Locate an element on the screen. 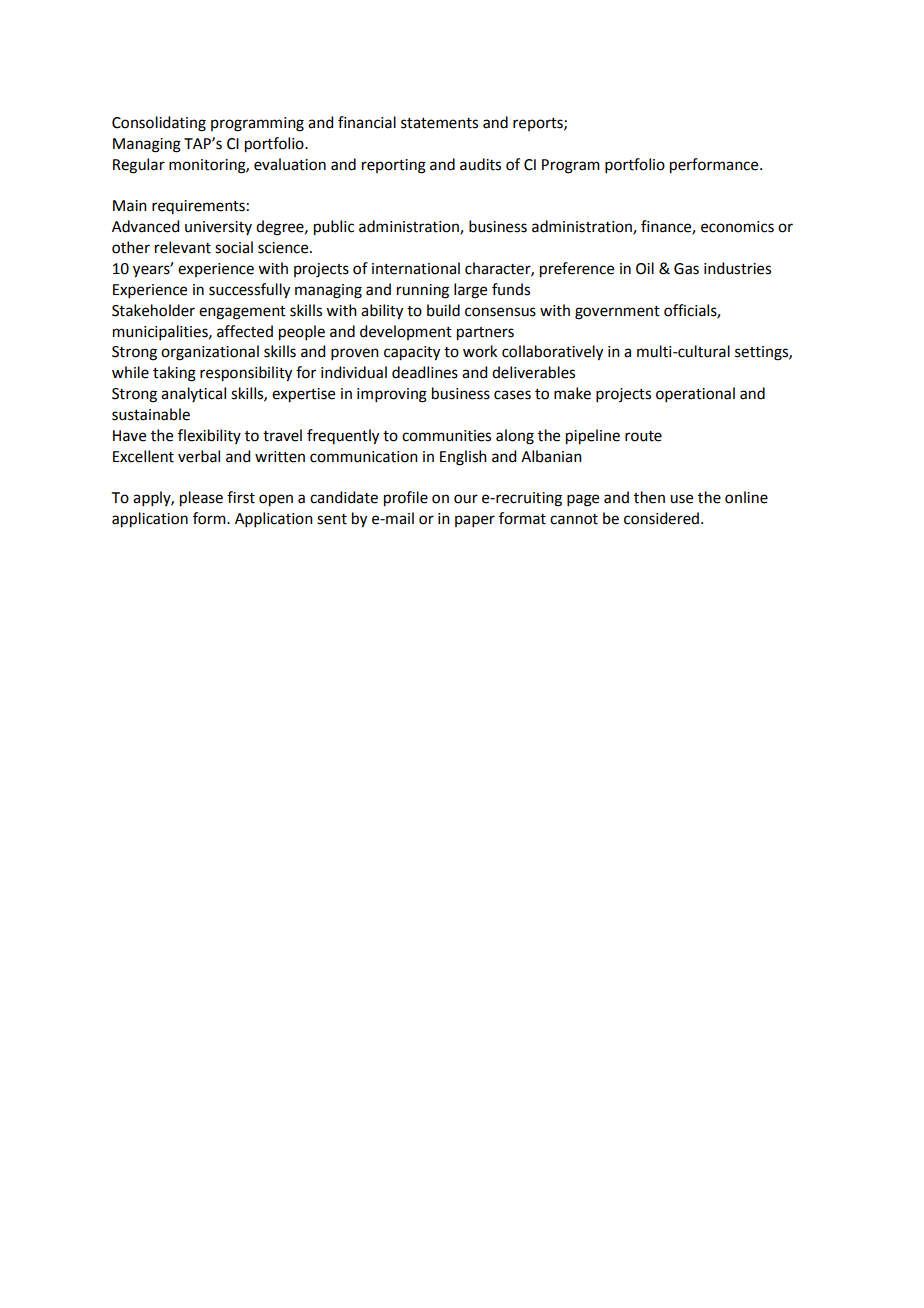 The width and height of the screenshot is (924, 1308). government is located at coordinates (617, 313).
